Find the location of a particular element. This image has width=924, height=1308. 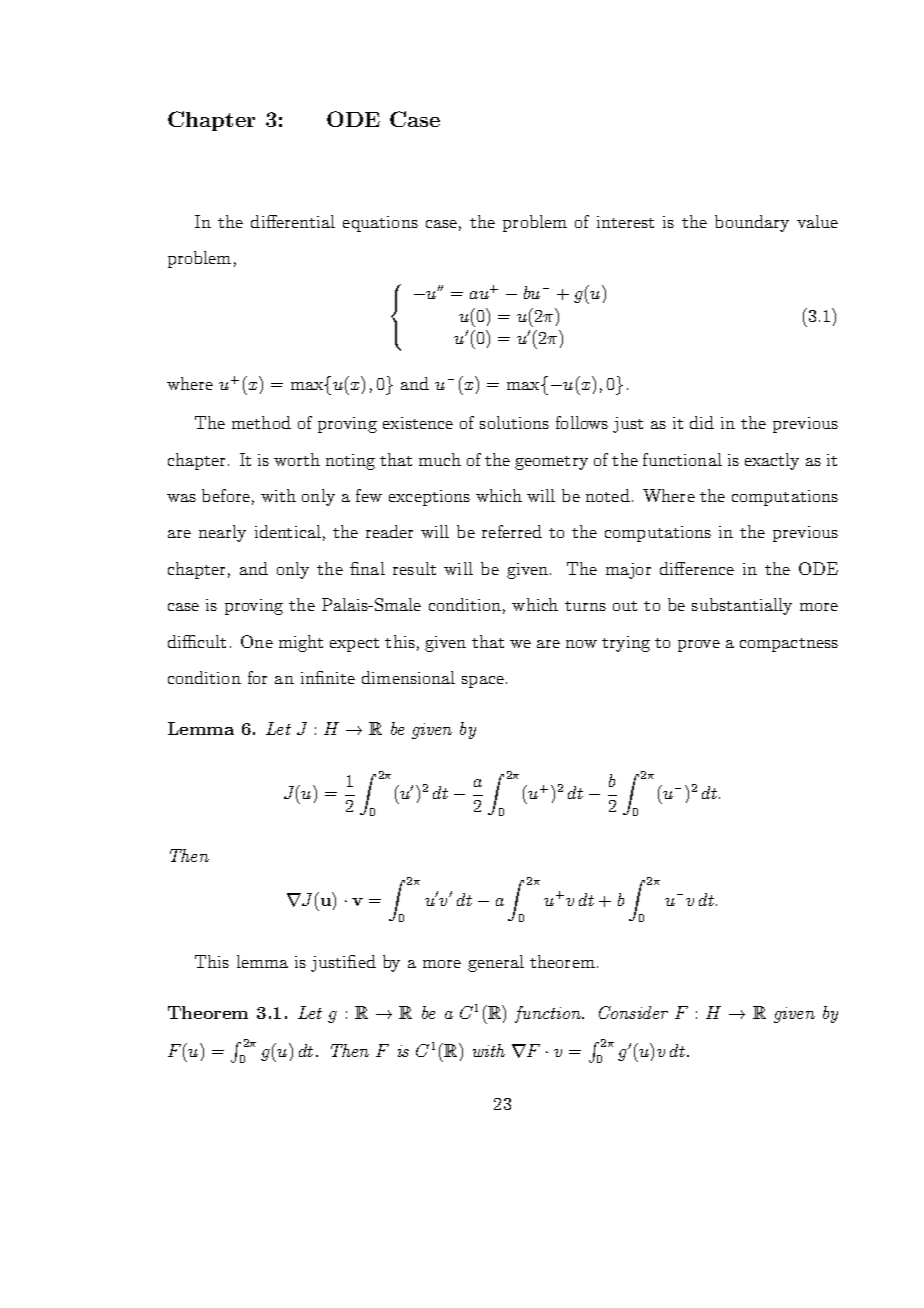

substantially is located at coordinates (742, 606).
